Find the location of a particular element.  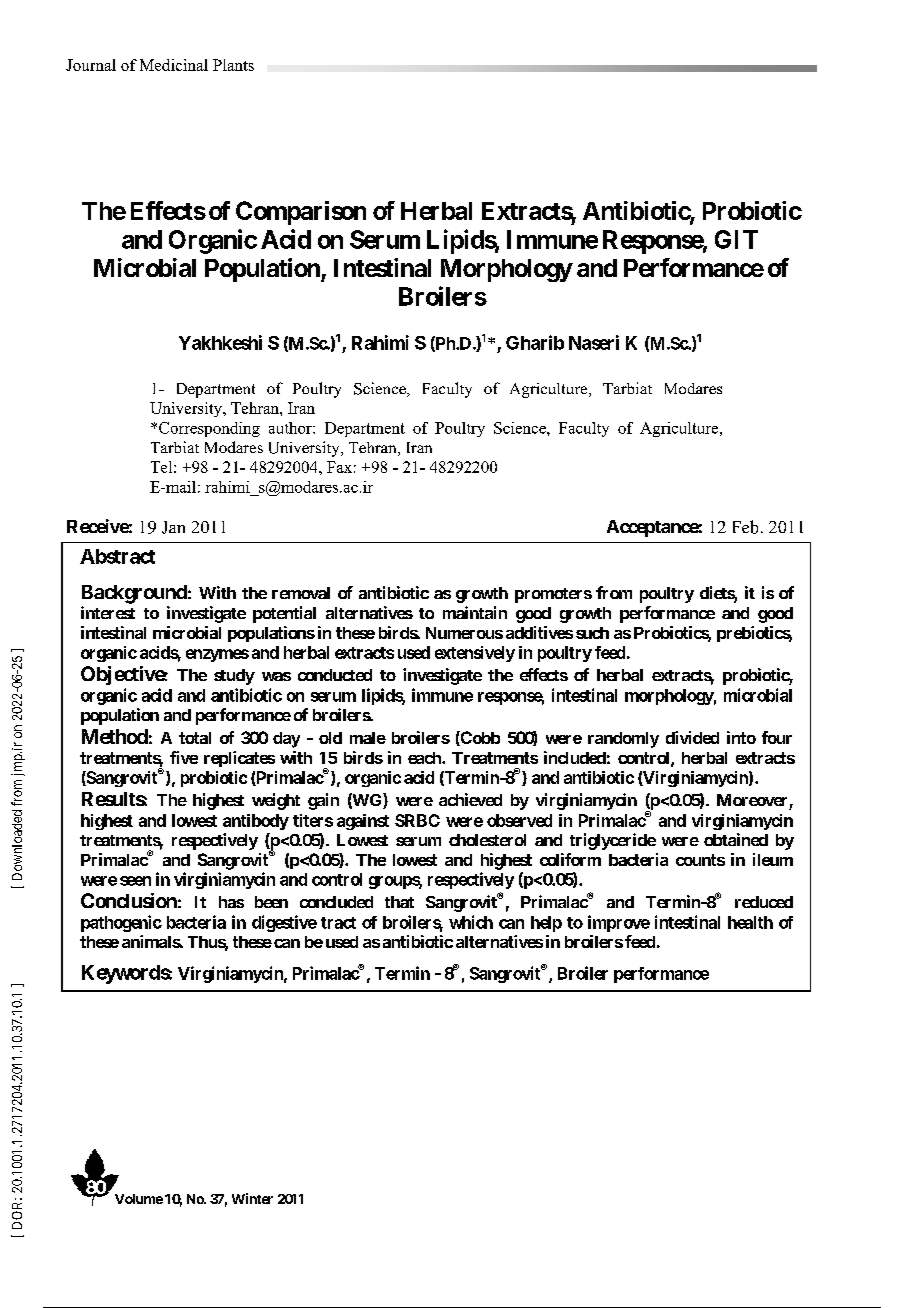

Jan is located at coordinates (173, 527).
